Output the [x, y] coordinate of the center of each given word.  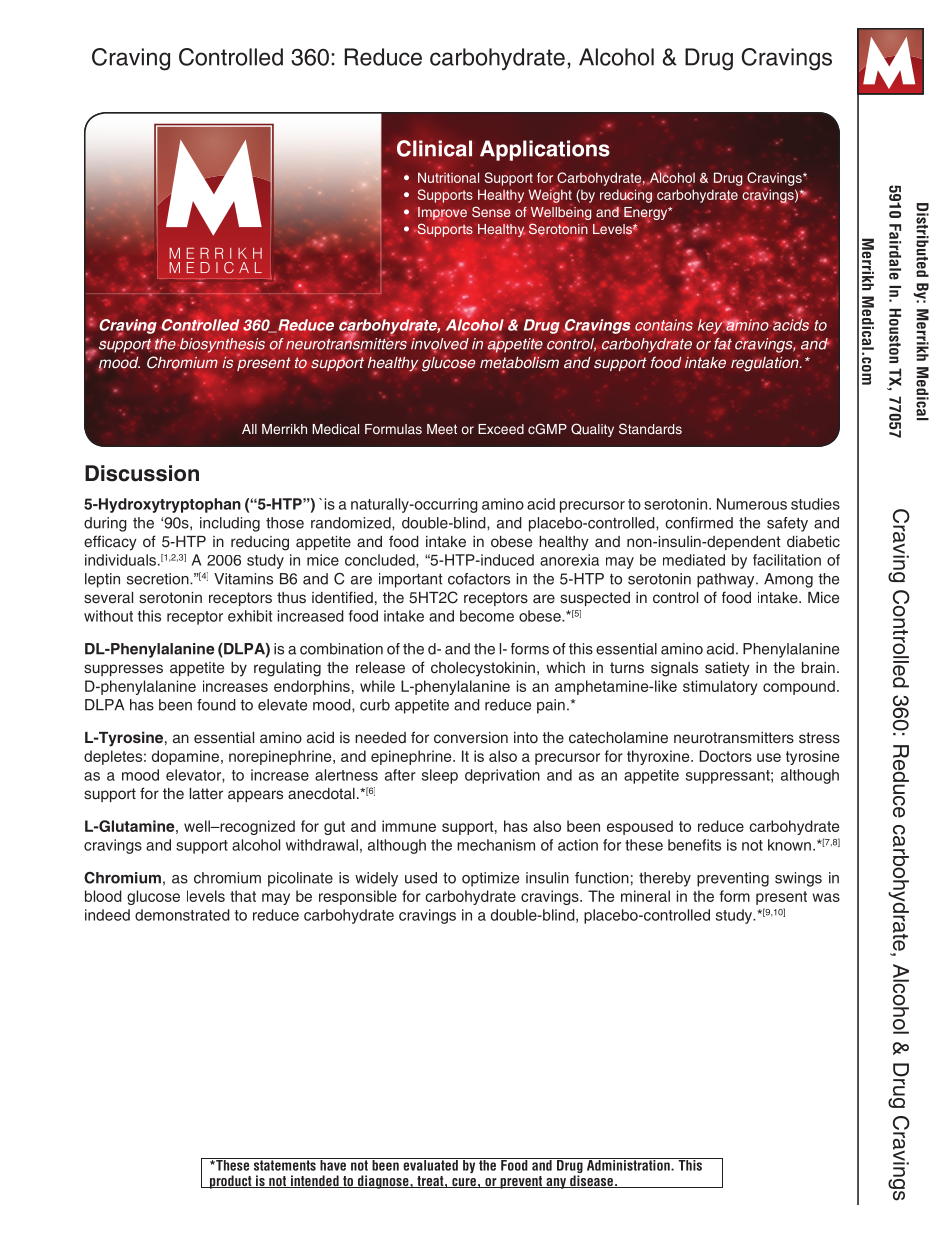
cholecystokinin [483, 669]
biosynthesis [221, 346]
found [216, 705]
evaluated [430, 1164]
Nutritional [448, 177]
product [230, 1182]
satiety [727, 669]
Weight [550, 196]
